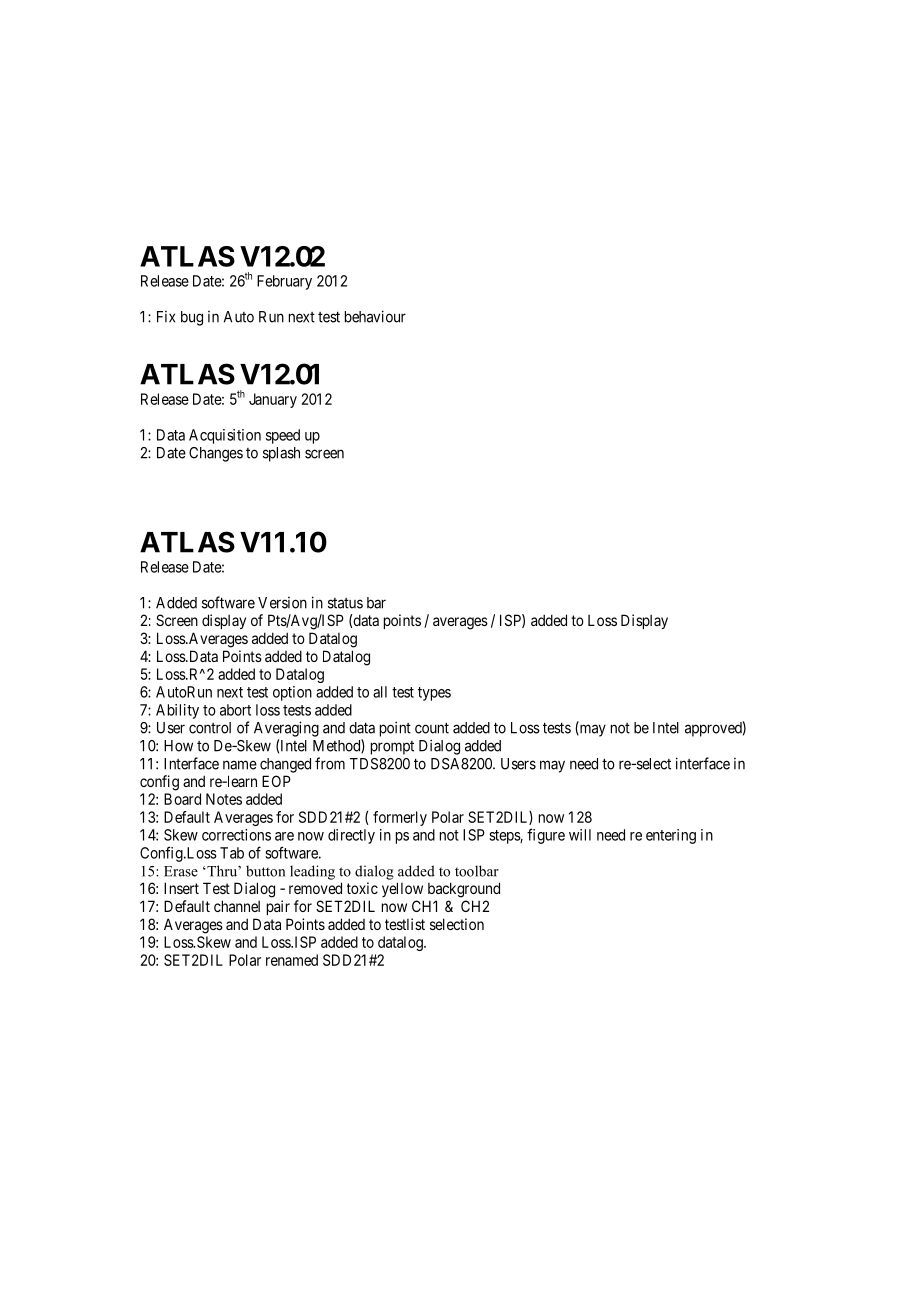  What do you see at coordinates (284, 282) in the image?
I see `February` at bounding box center [284, 282].
